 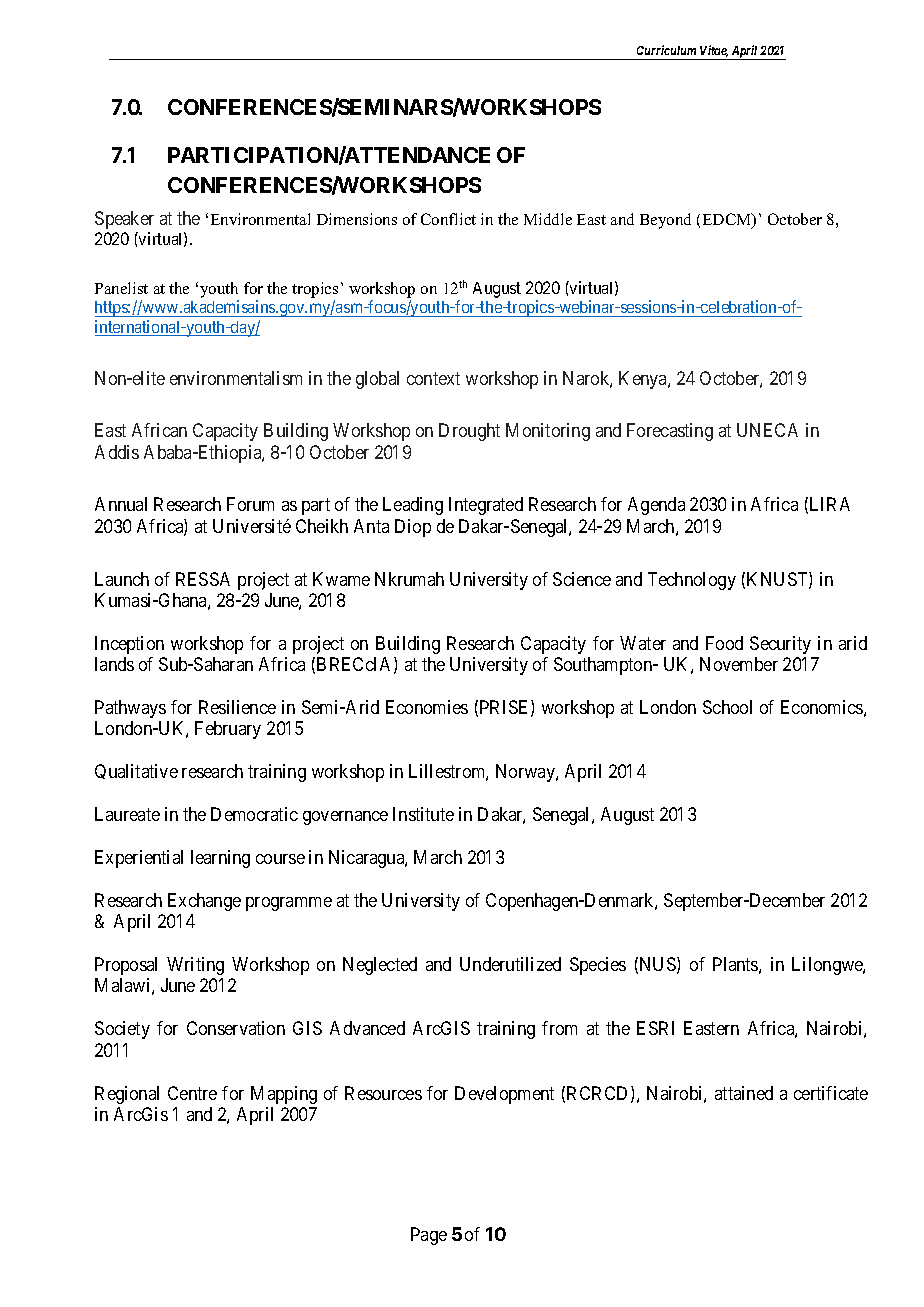 What do you see at coordinates (429, 1236) in the document?
I see `Page` at bounding box center [429, 1236].
